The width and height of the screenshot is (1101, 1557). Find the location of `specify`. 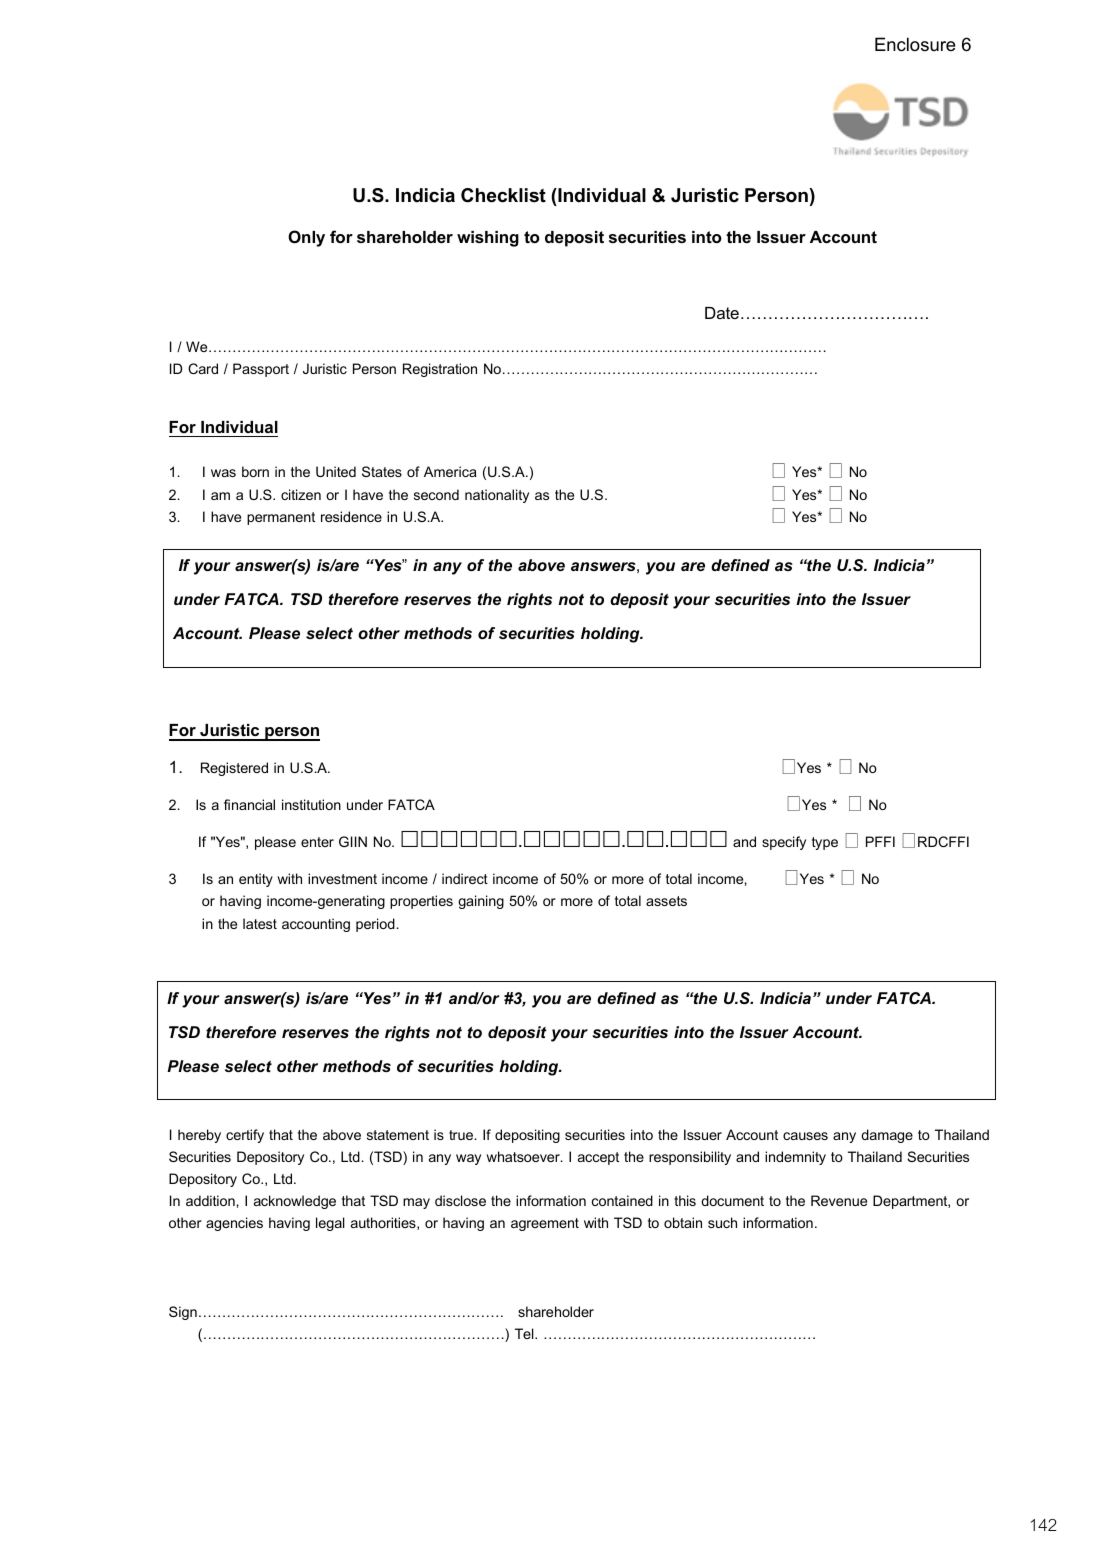

specify is located at coordinates (784, 843).
